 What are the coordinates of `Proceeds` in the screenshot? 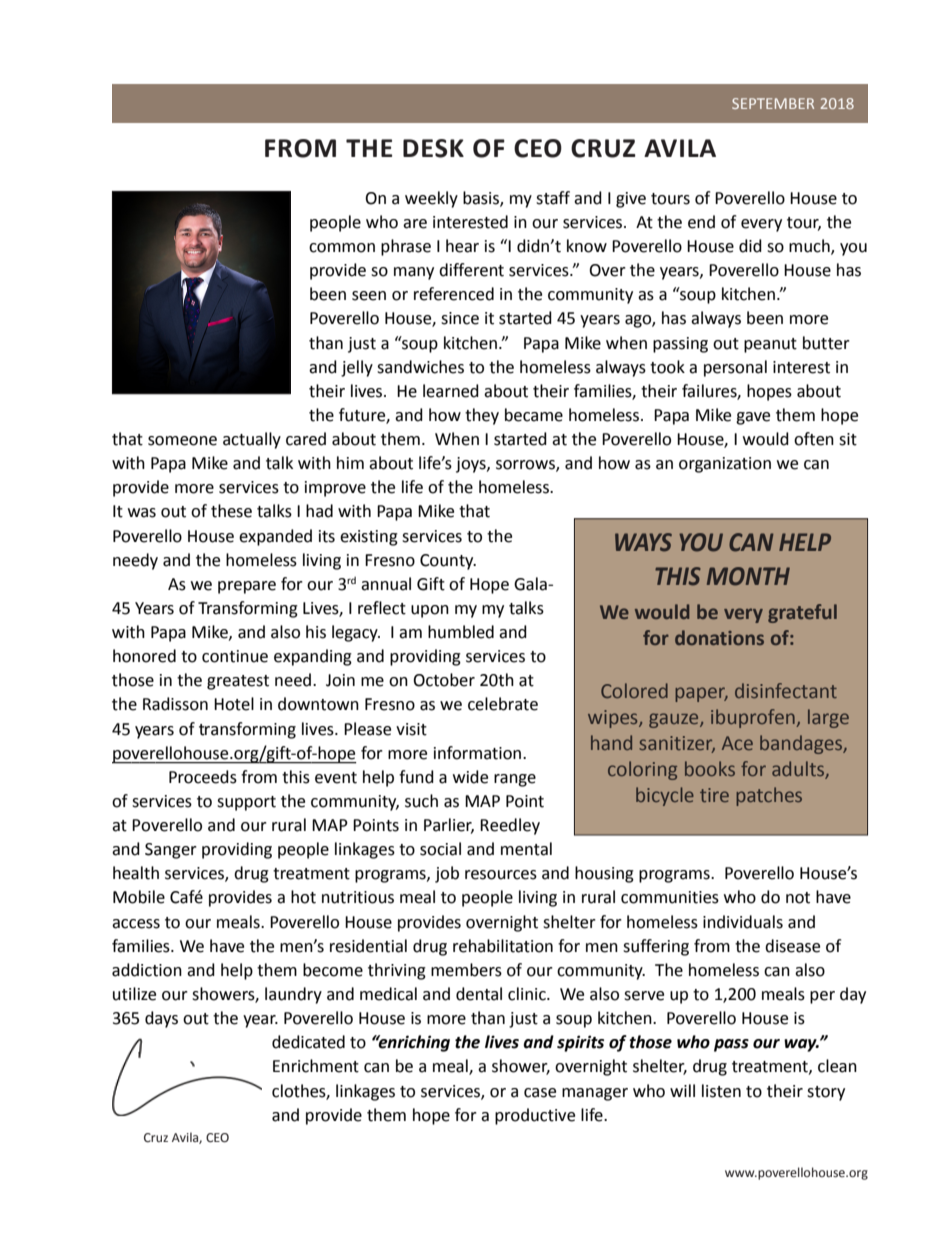 It's located at (203, 777).
